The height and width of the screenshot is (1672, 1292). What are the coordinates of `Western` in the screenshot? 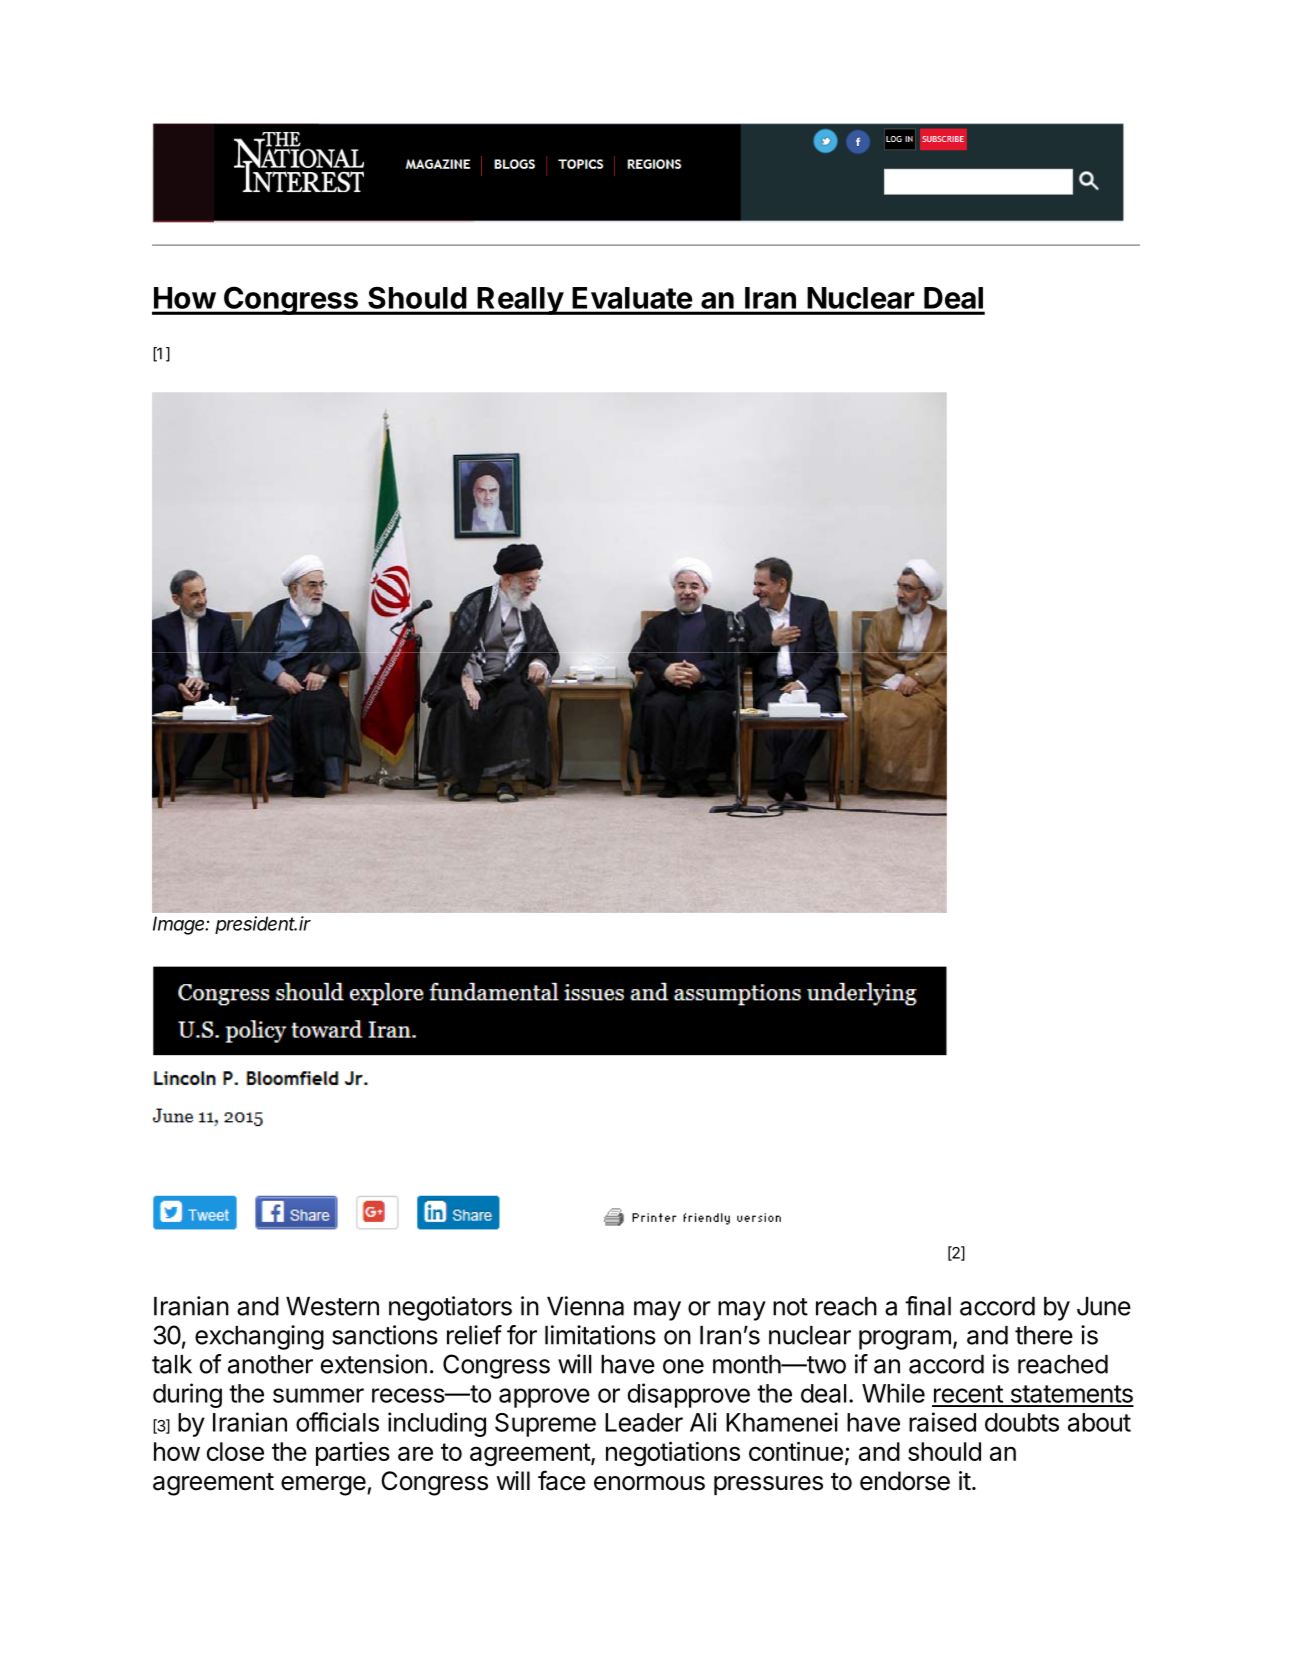 It's located at (332, 1306).
